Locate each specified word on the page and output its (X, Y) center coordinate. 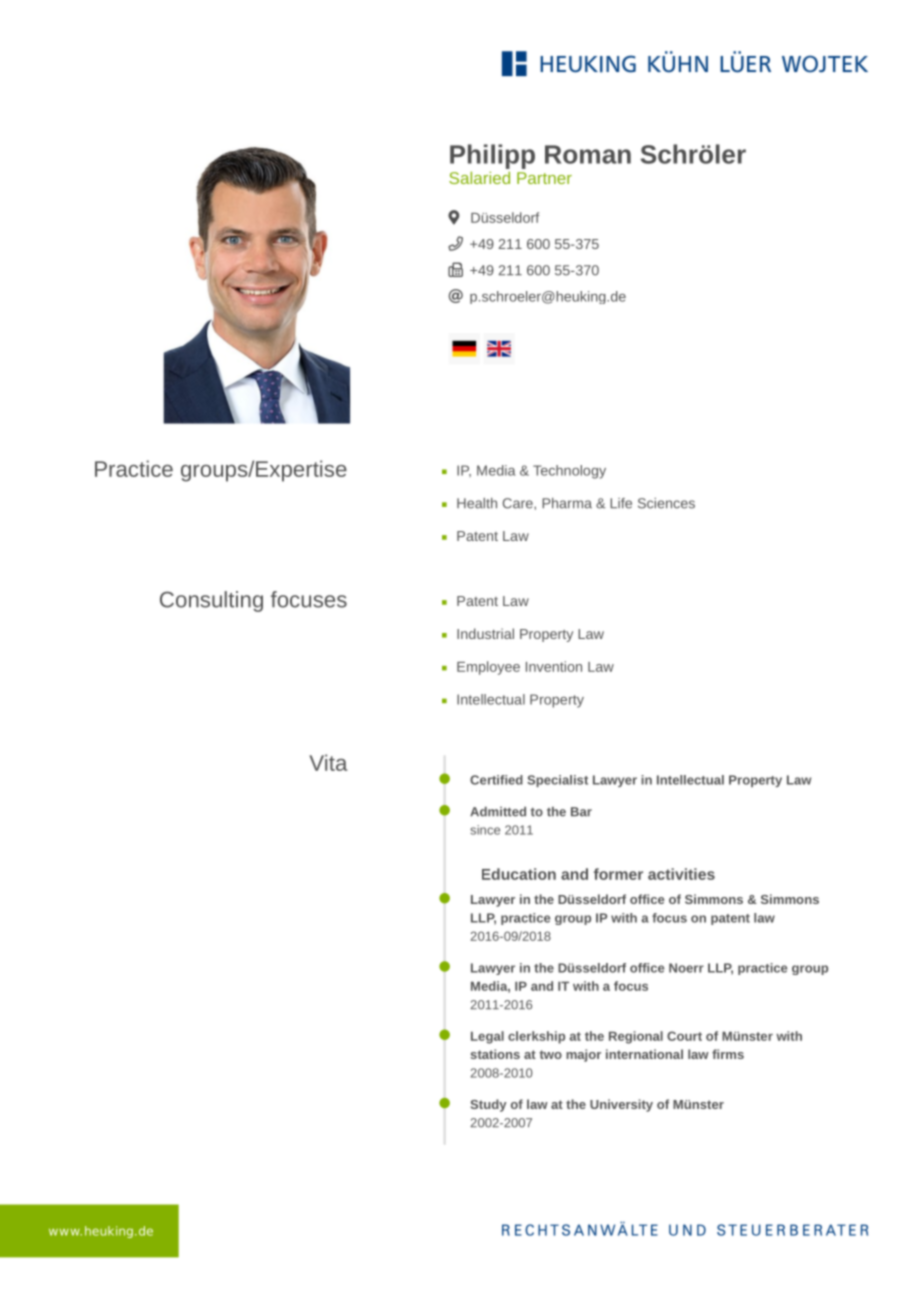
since (485, 830)
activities (681, 874)
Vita (328, 762)
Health (477, 503)
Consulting (211, 601)
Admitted (498, 812)
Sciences (666, 503)
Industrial (485, 633)
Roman (588, 154)
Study (489, 1105)
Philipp (492, 156)
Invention (554, 666)
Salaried (479, 177)
